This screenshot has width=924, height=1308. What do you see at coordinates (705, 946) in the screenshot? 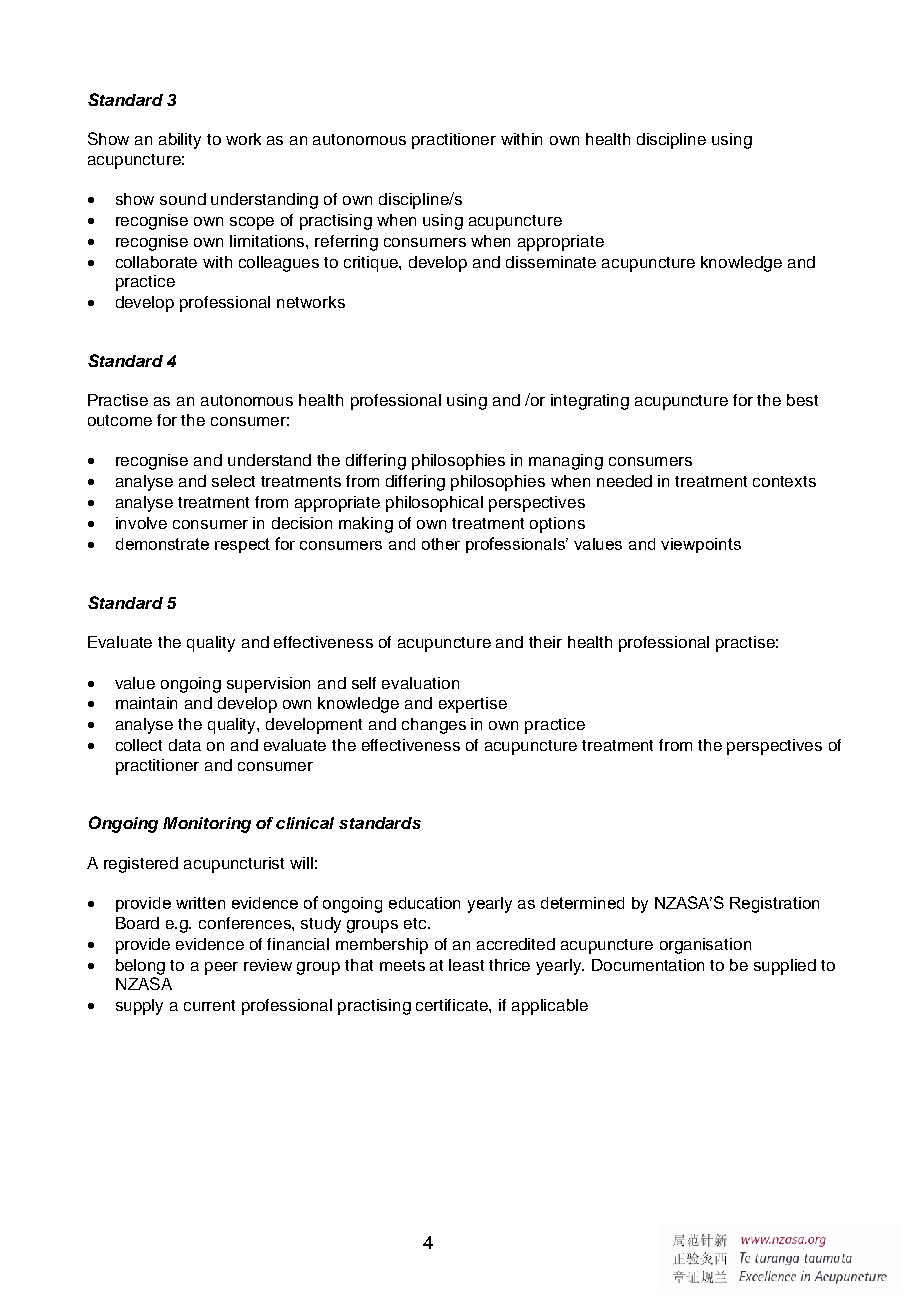
I see `organisation` at bounding box center [705, 946].
